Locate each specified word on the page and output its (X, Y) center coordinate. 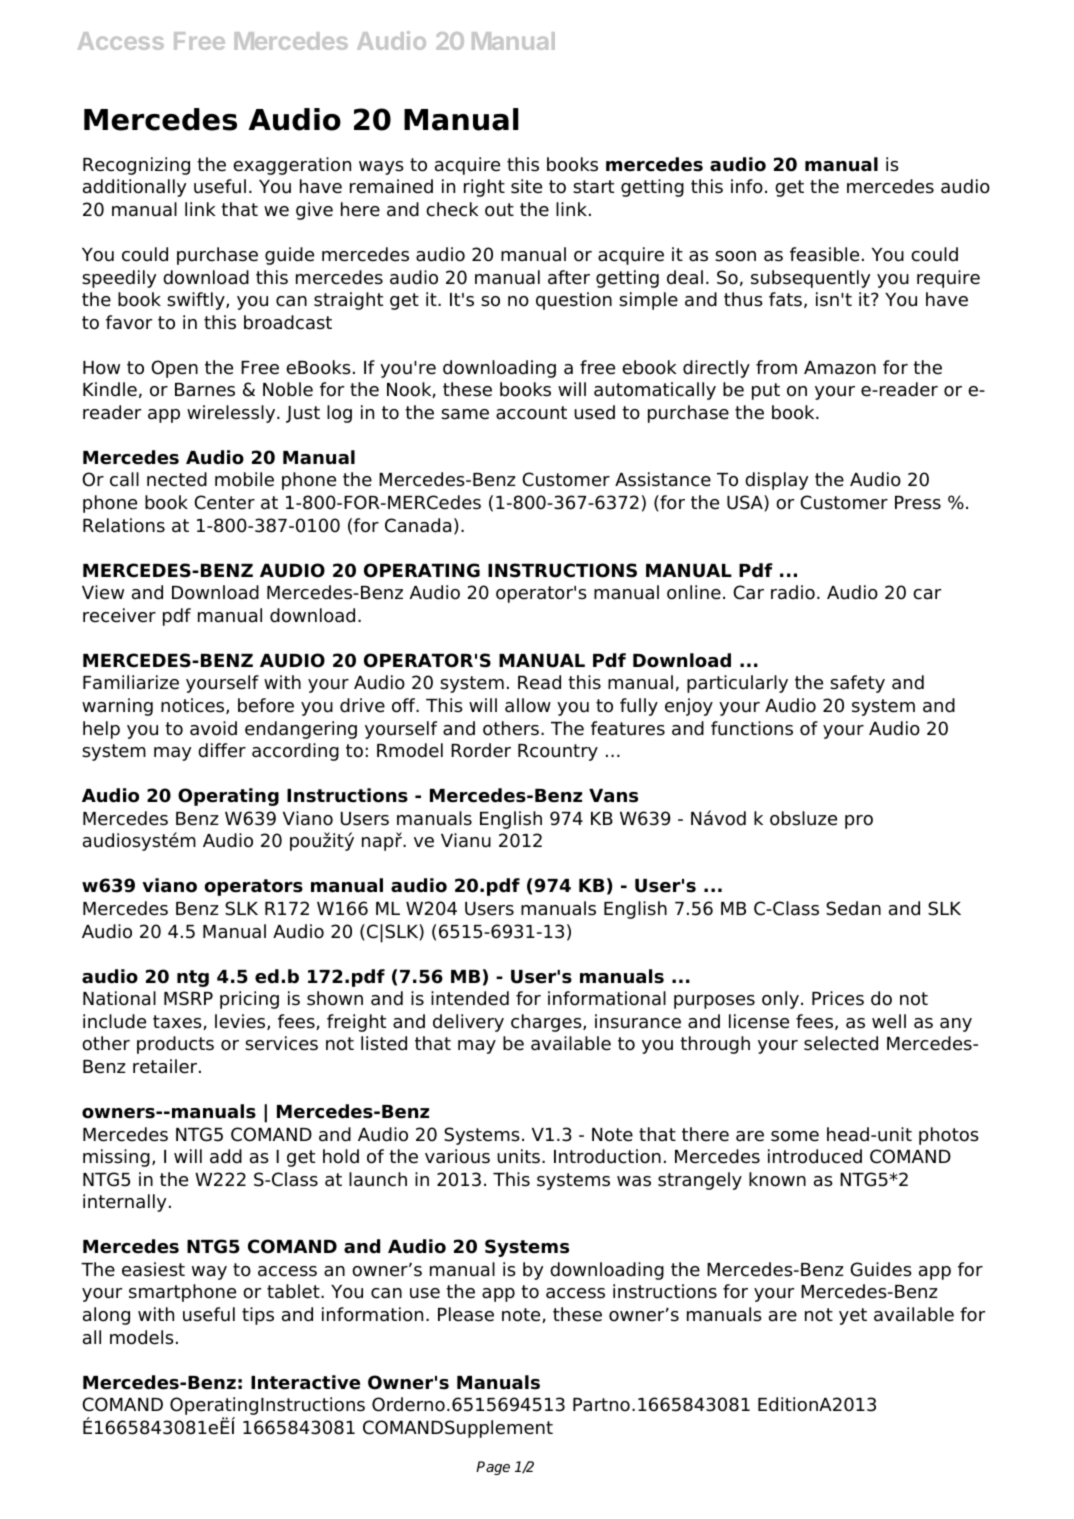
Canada (418, 525)
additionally (134, 188)
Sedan (853, 908)
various (457, 1156)
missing (116, 1158)
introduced (815, 1156)
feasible (824, 254)
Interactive (305, 1382)
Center (224, 502)
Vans (613, 796)
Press (918, 503)
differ (222, 750)
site (526, 186)
